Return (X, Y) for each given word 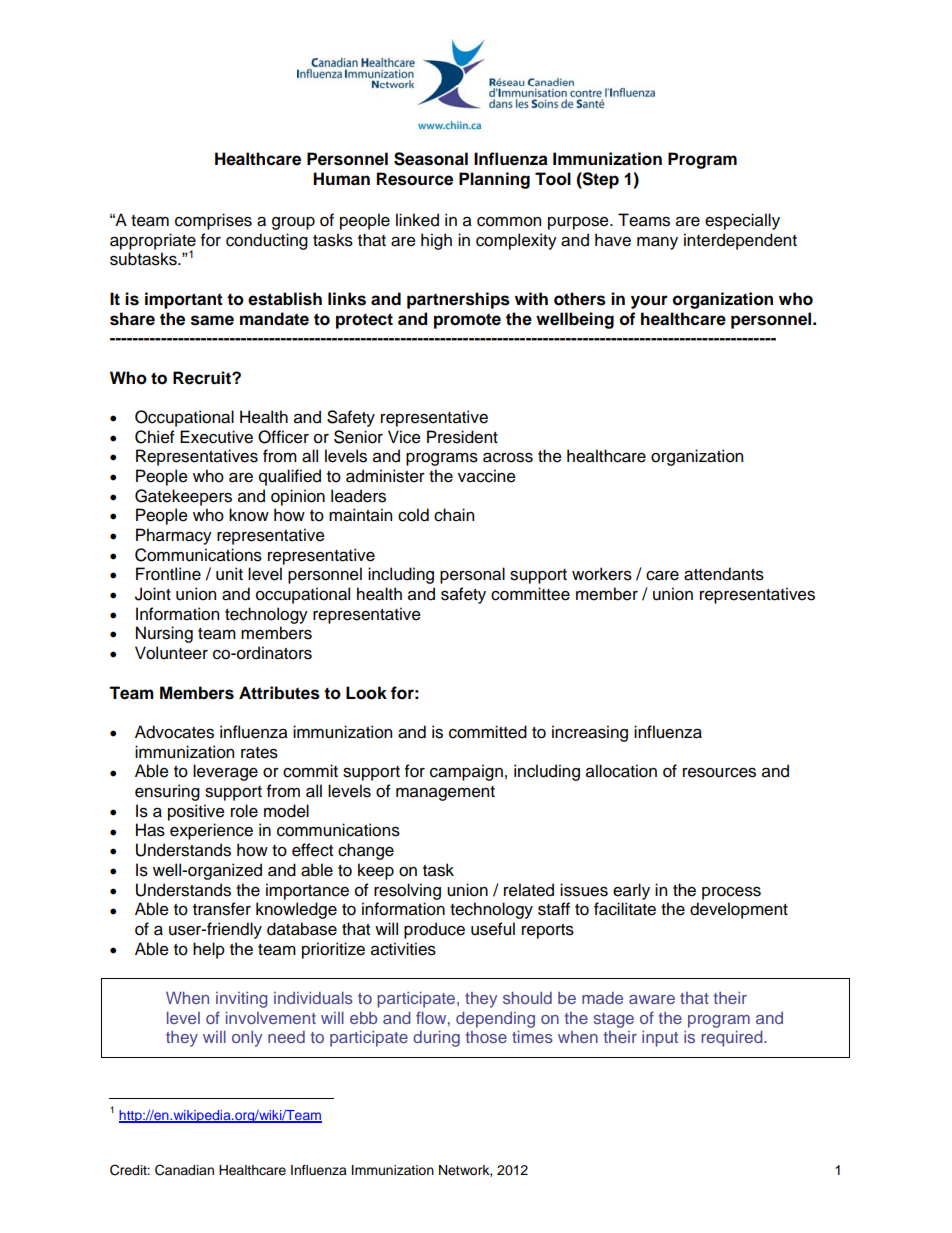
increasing (590, 733)
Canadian (184, 1170)
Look (366, 693)
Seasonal (431, 159)
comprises (213, 221)
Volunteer (171, 653)
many (657, 243)
